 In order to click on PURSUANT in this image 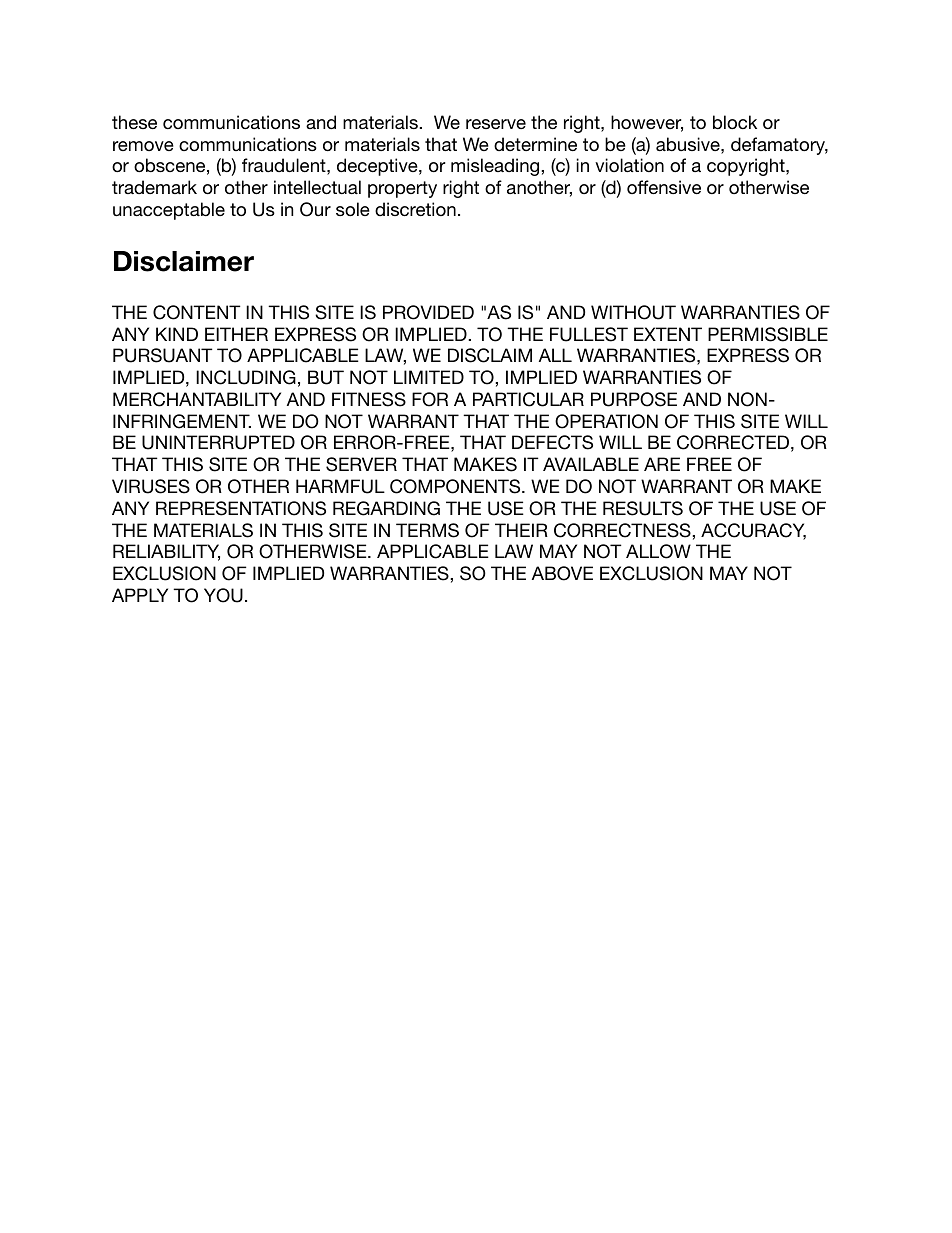, I will do `click(163, 355)`.
